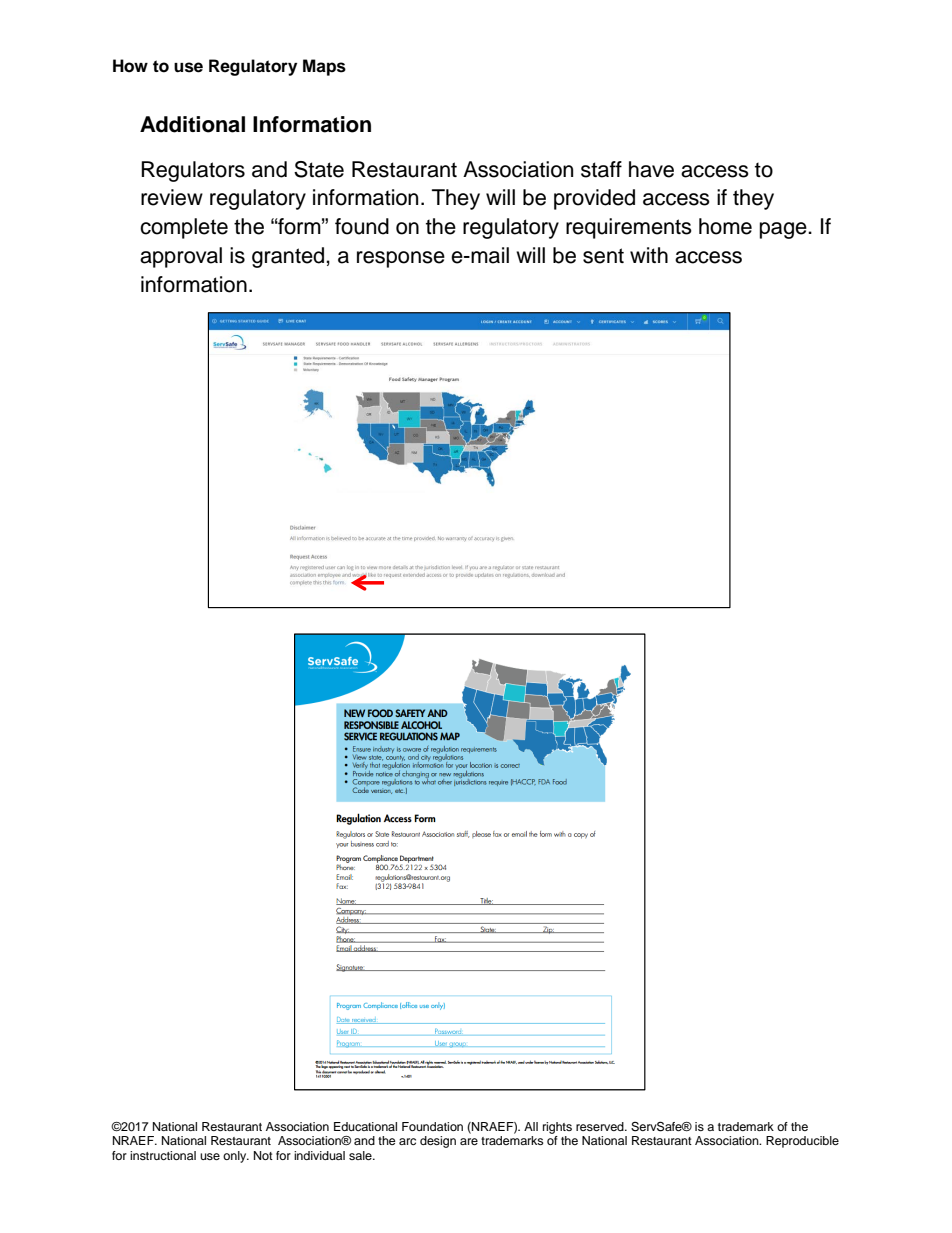 The height and width of the document is (1233, 952). What do you see at coordinates (469, 1141) in the document?
I see `are` at bounding box center [469, 1141].
